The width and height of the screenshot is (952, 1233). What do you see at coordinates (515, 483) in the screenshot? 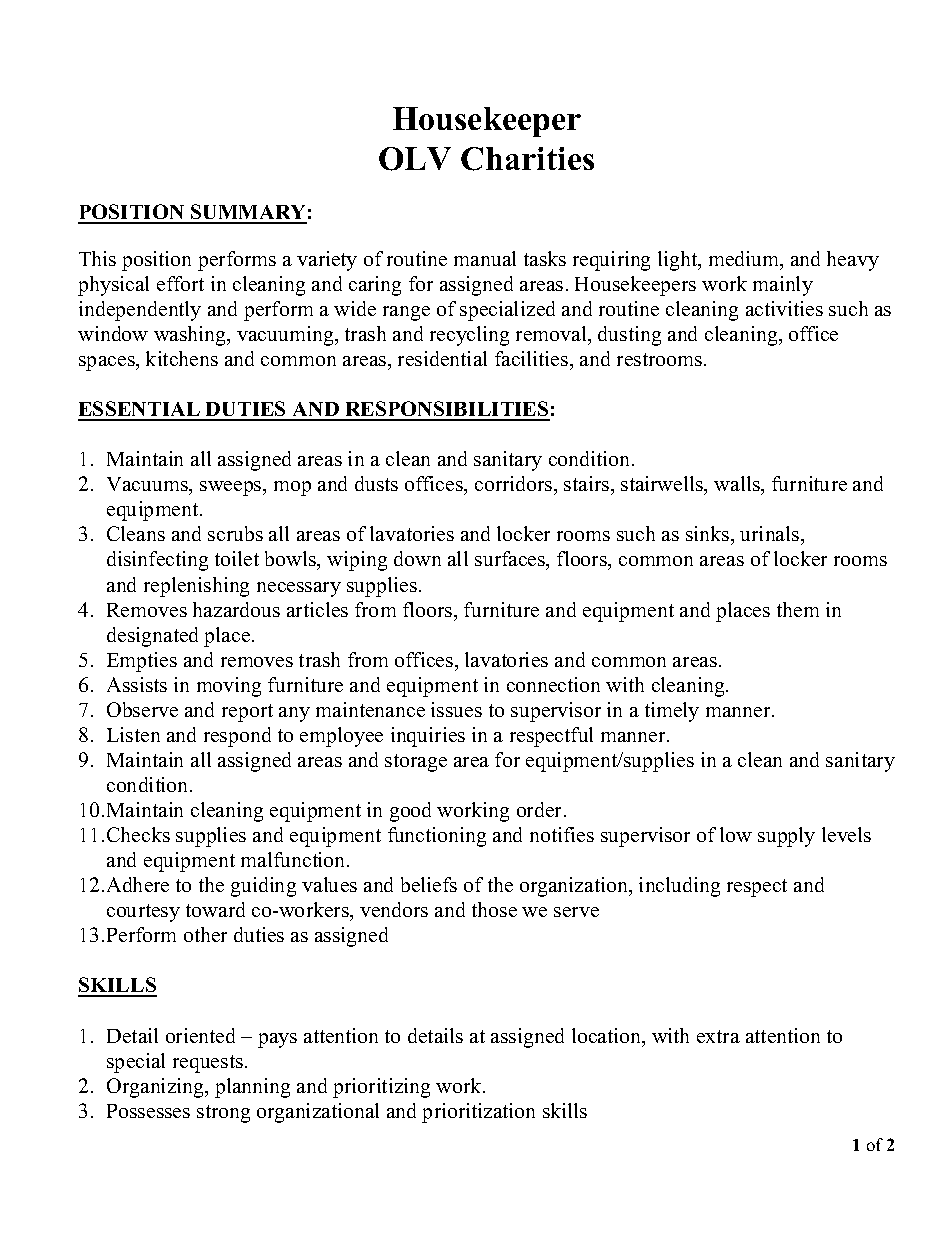
I see `corridors` at bounding box center [515, 483].
